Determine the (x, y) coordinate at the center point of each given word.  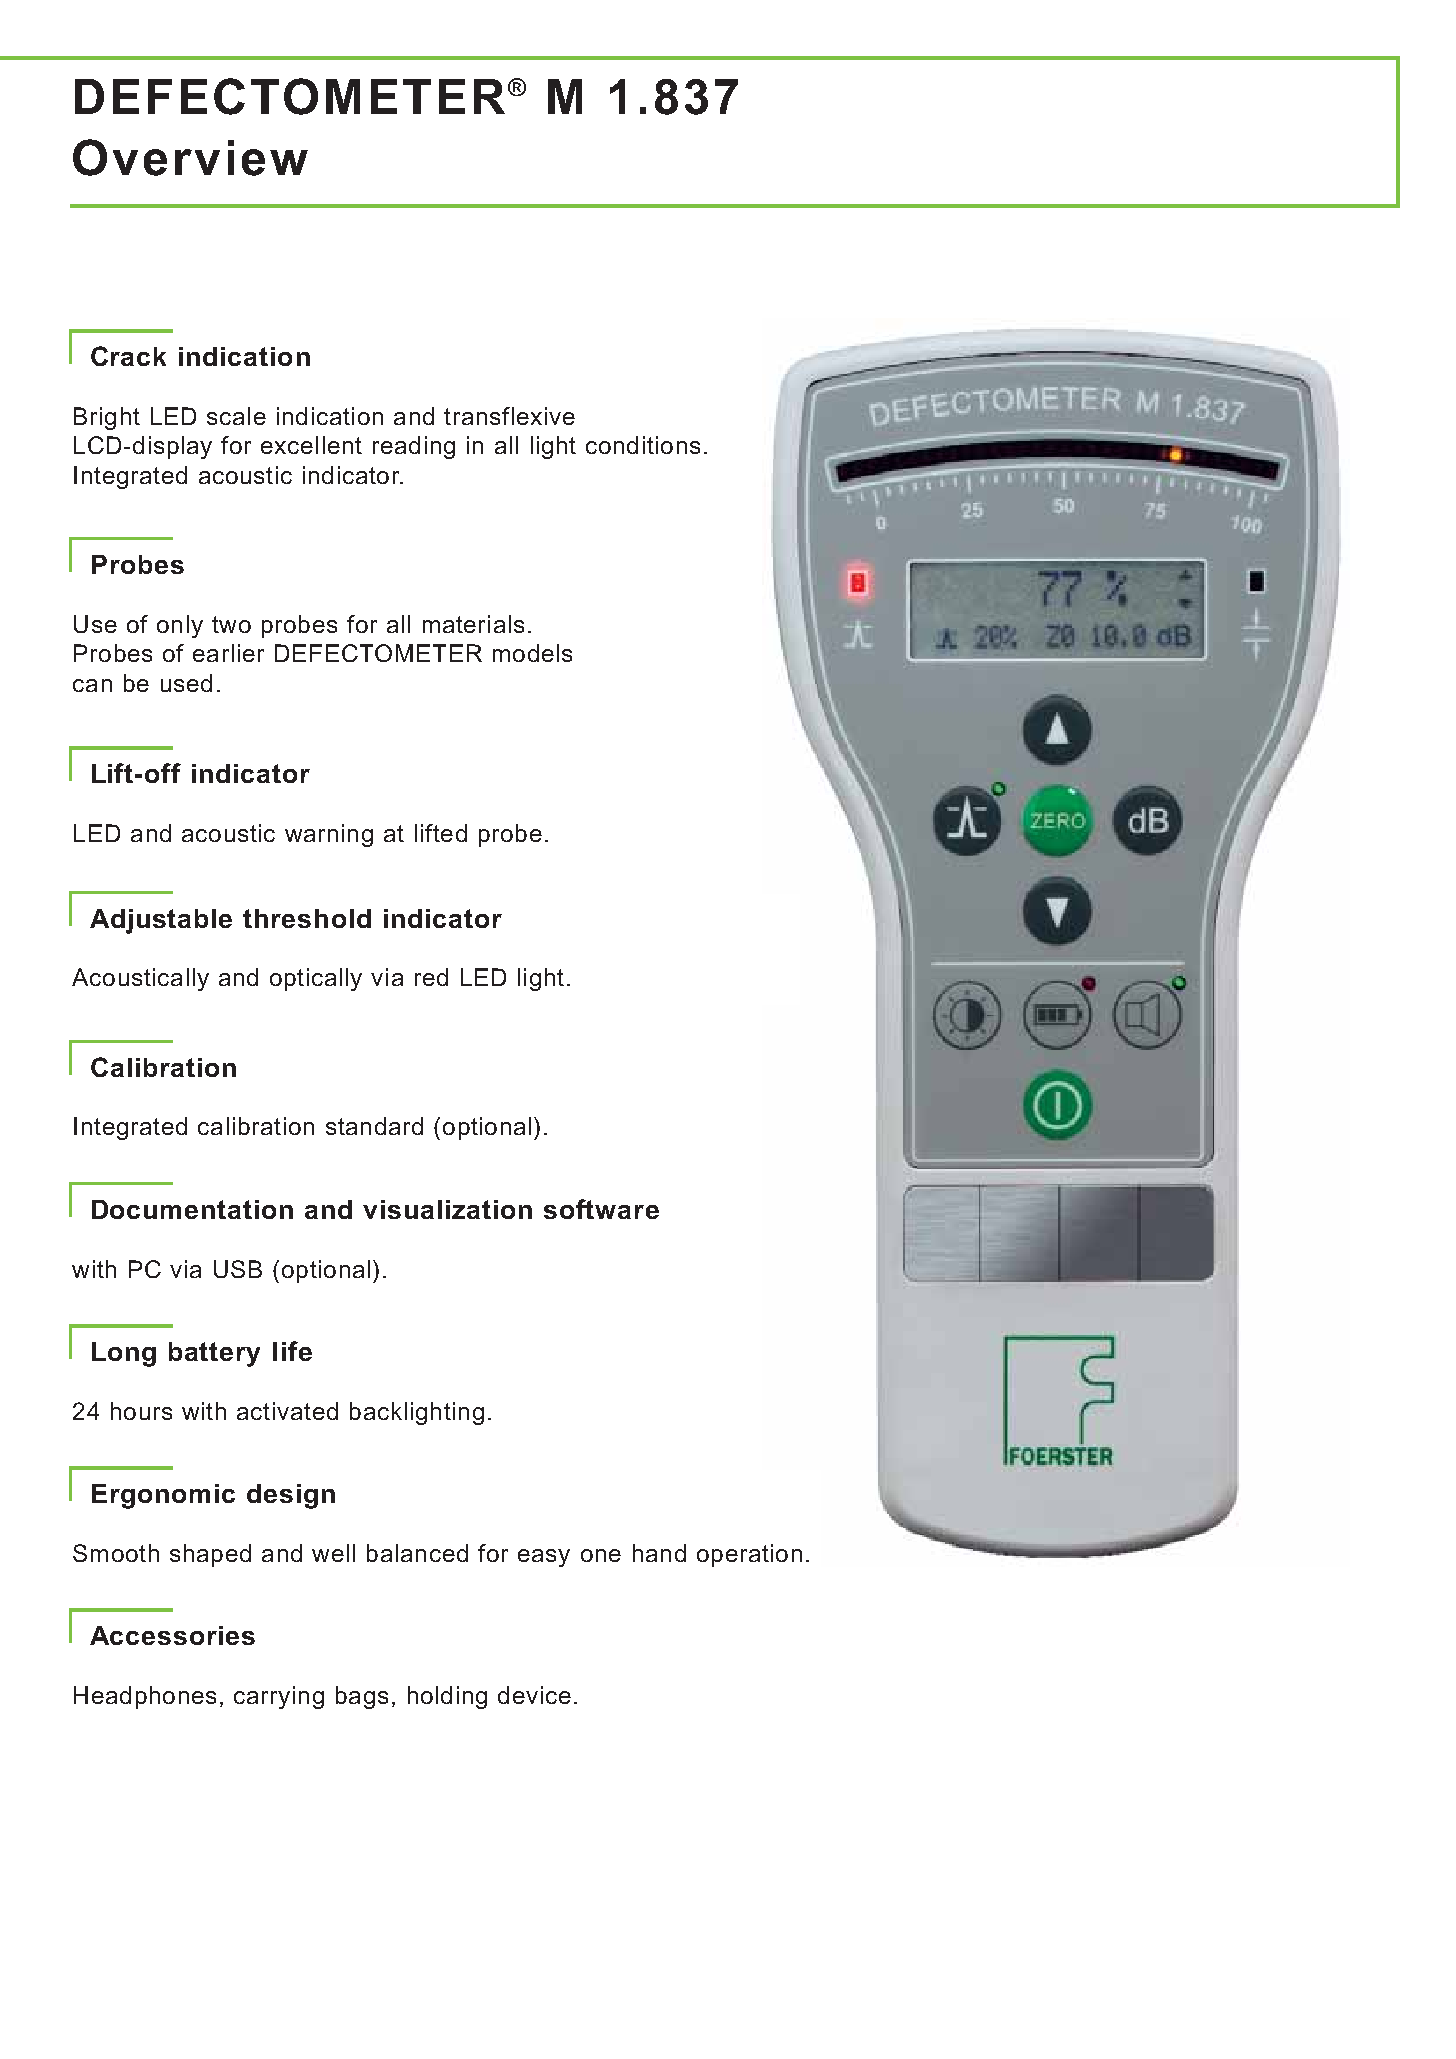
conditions (643, 445)
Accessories (172, 1635)
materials (473, 624)
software (601, 1209)
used (186, 683)
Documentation (192, 1209)
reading (414, 447)
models (532, 653)
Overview (190, 157)
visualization (447, 1209)
